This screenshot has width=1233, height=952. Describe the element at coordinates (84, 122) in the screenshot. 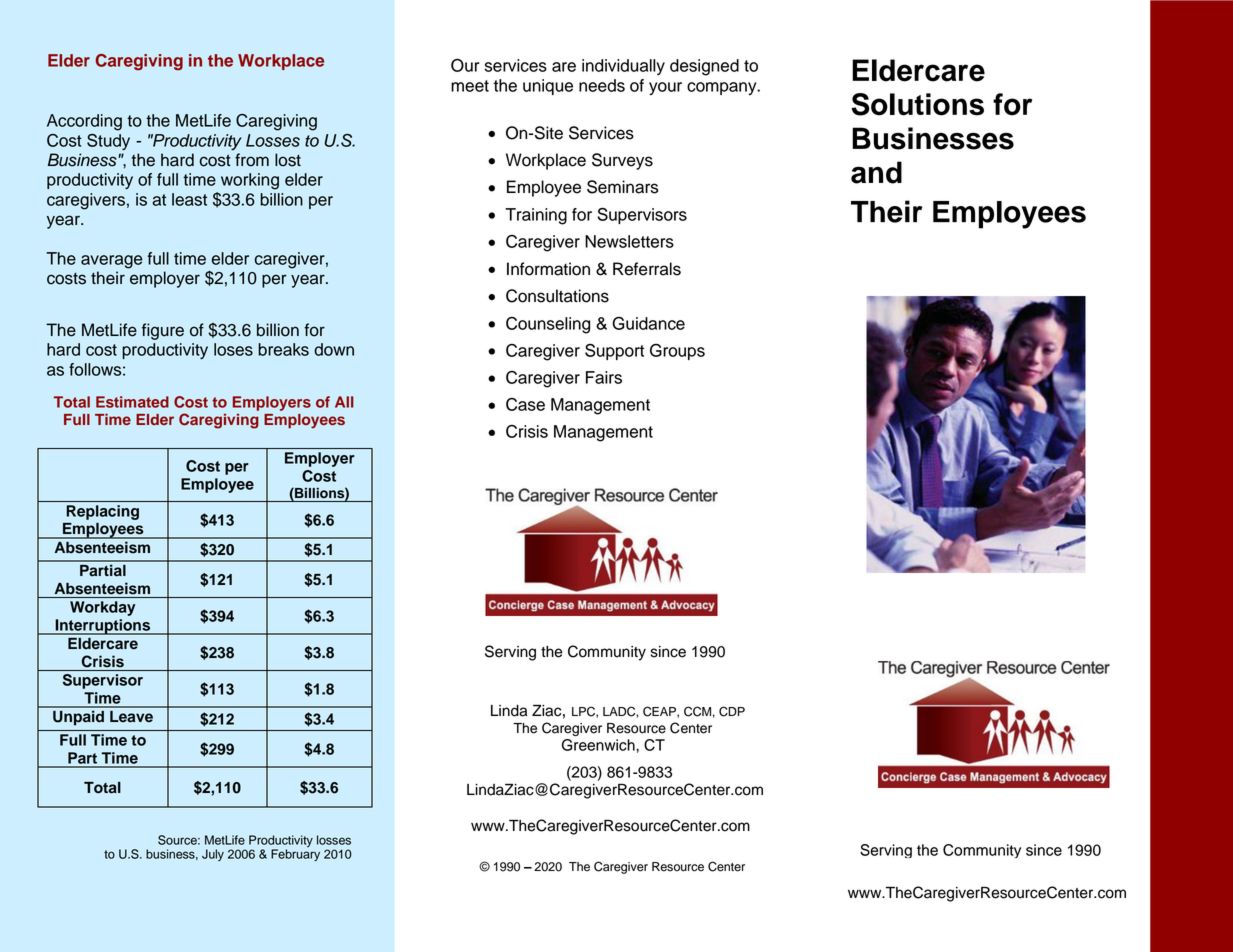

I see `According` at that location.
